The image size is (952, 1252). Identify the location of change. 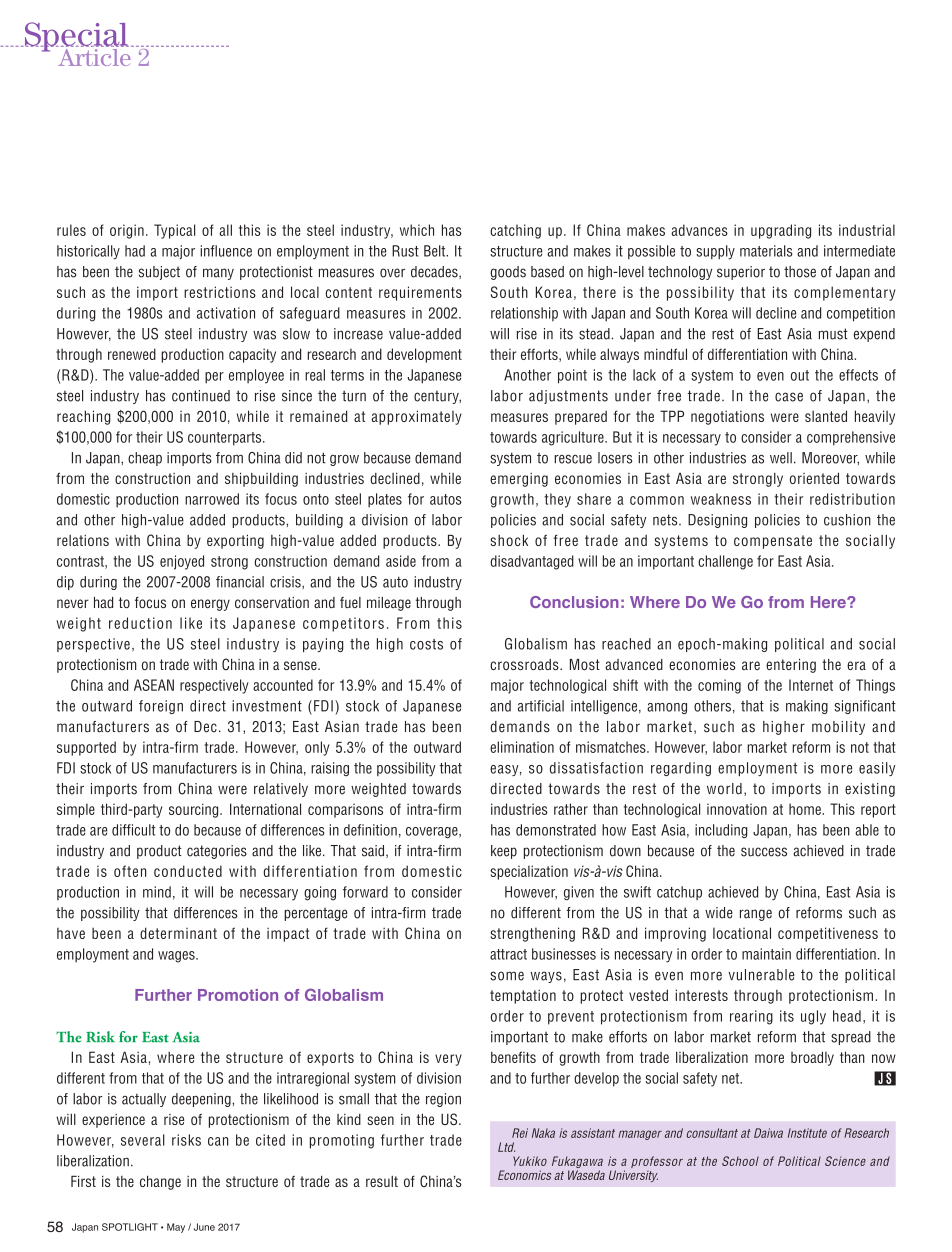
(160, 1182).
